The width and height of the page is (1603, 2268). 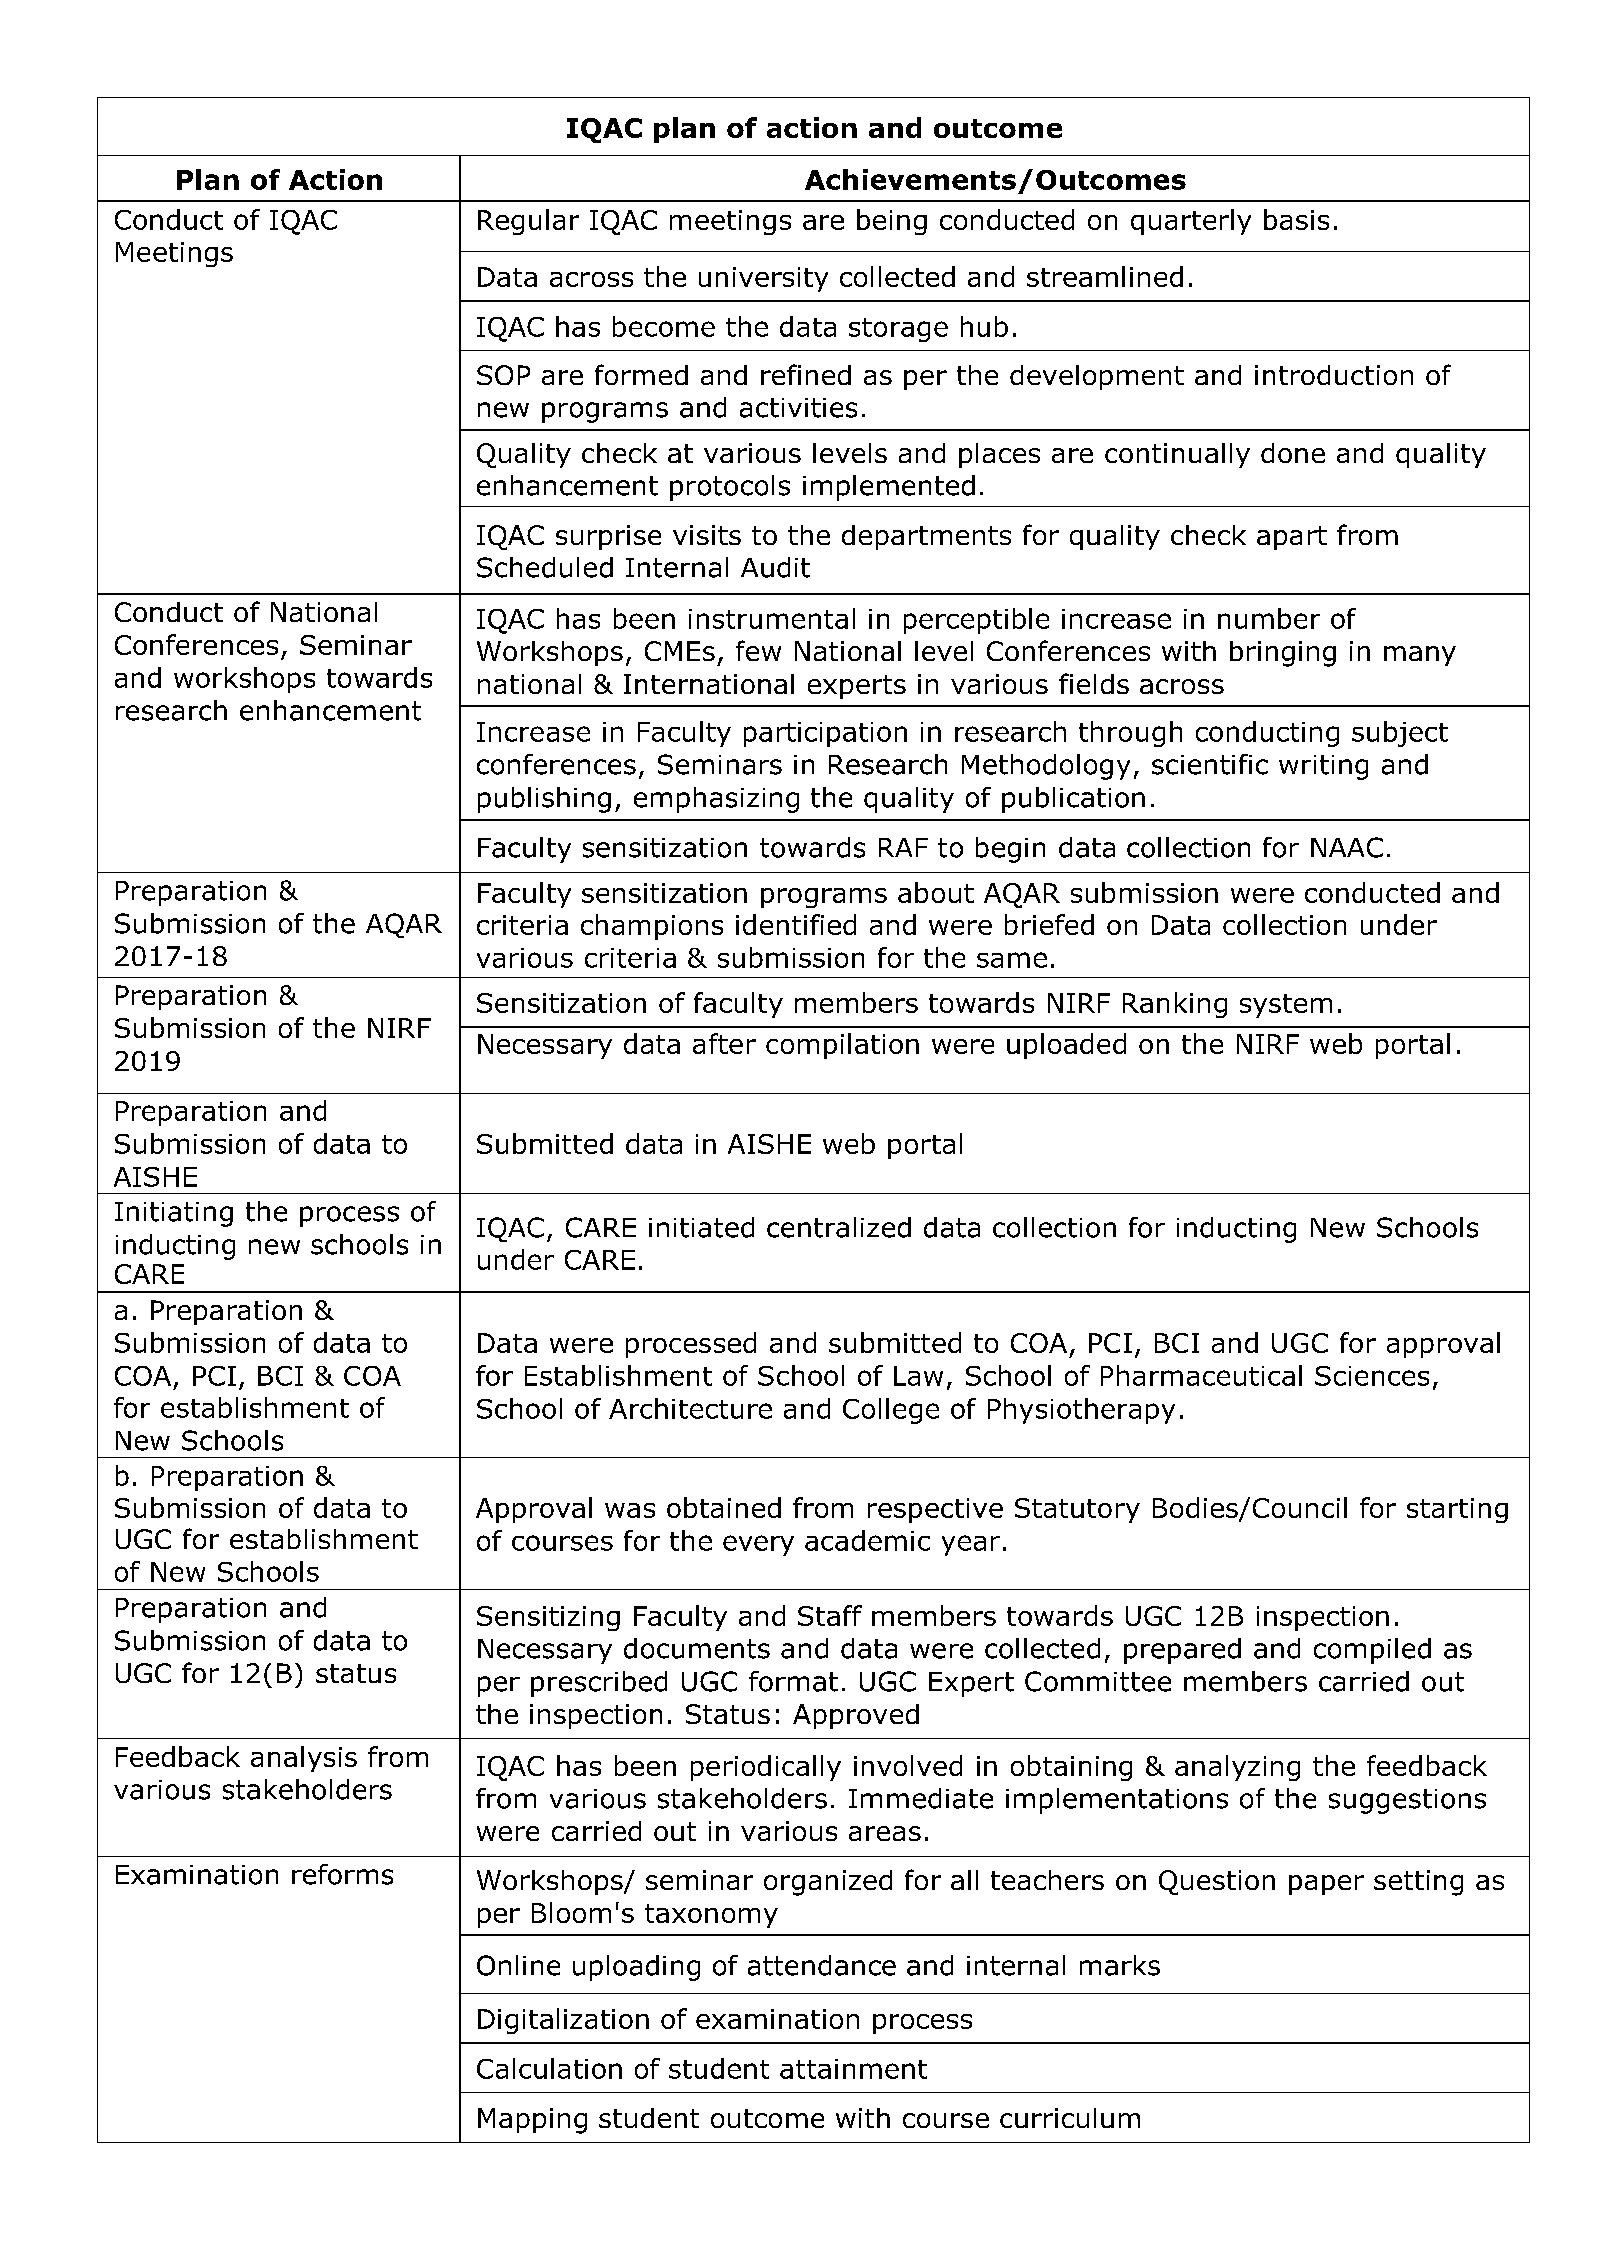 What do you see at coordinates (1323, 767) in the page?
I see `writing` at bounding box center [1323, 767].
